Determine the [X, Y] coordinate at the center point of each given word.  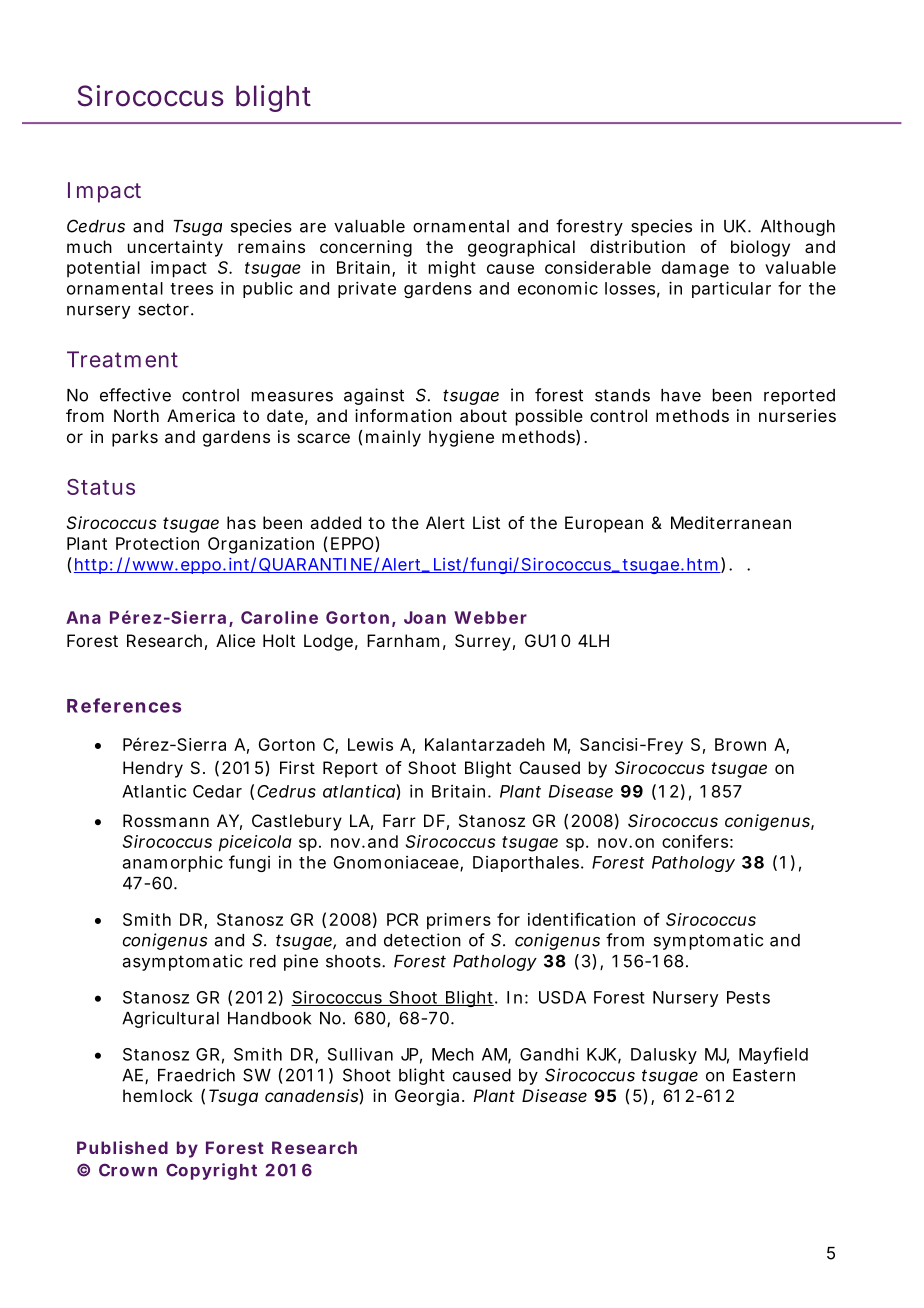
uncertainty [175, 248]
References [124, 705]
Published [122, 1147]
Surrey [483, 642]
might [452, 269]
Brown [740, 744]
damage [695, 269]
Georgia [427, 1097]
